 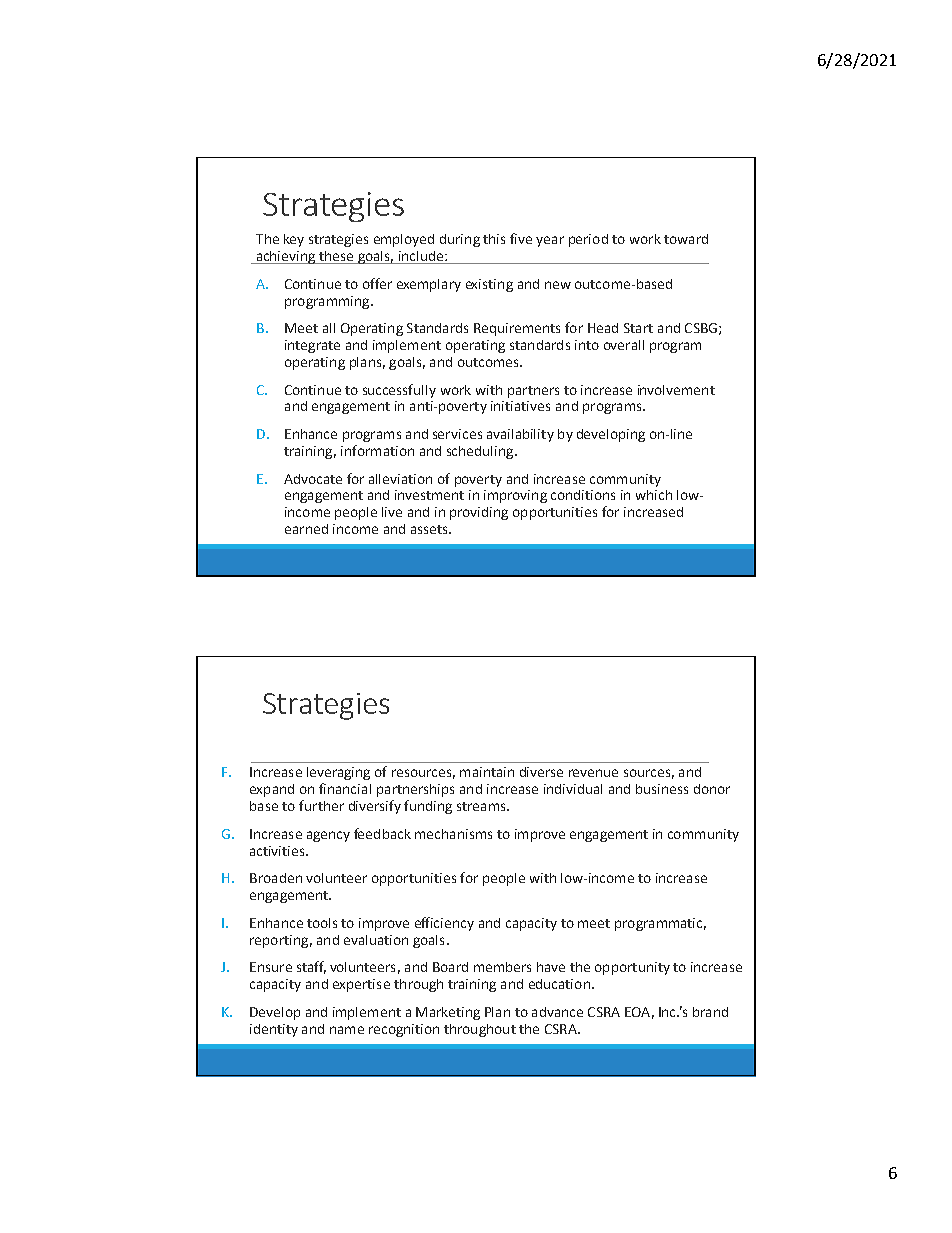 I want to click on toward, so click(x=686, y=239).
